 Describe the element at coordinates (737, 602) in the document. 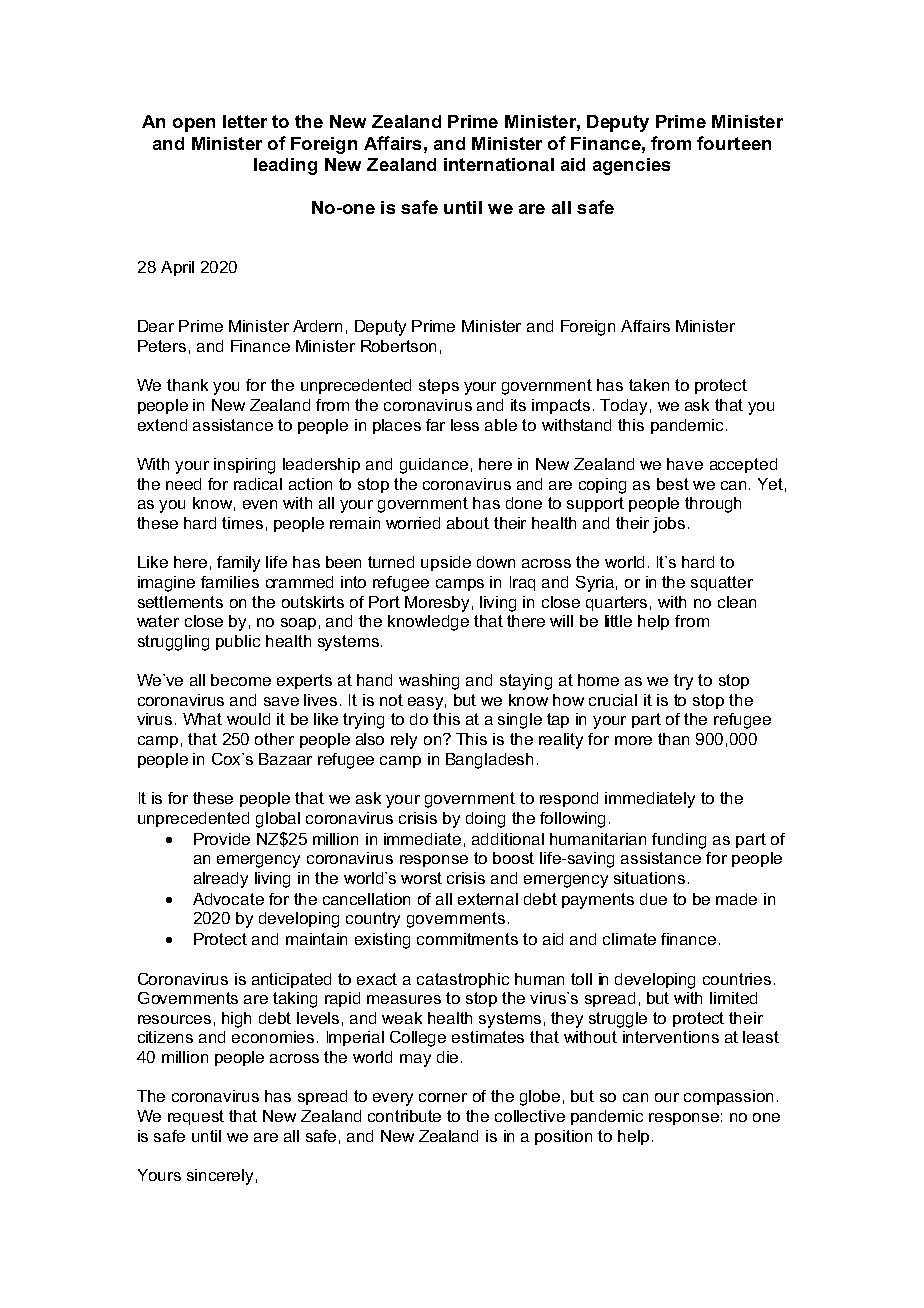

I see `clean` at that location.
